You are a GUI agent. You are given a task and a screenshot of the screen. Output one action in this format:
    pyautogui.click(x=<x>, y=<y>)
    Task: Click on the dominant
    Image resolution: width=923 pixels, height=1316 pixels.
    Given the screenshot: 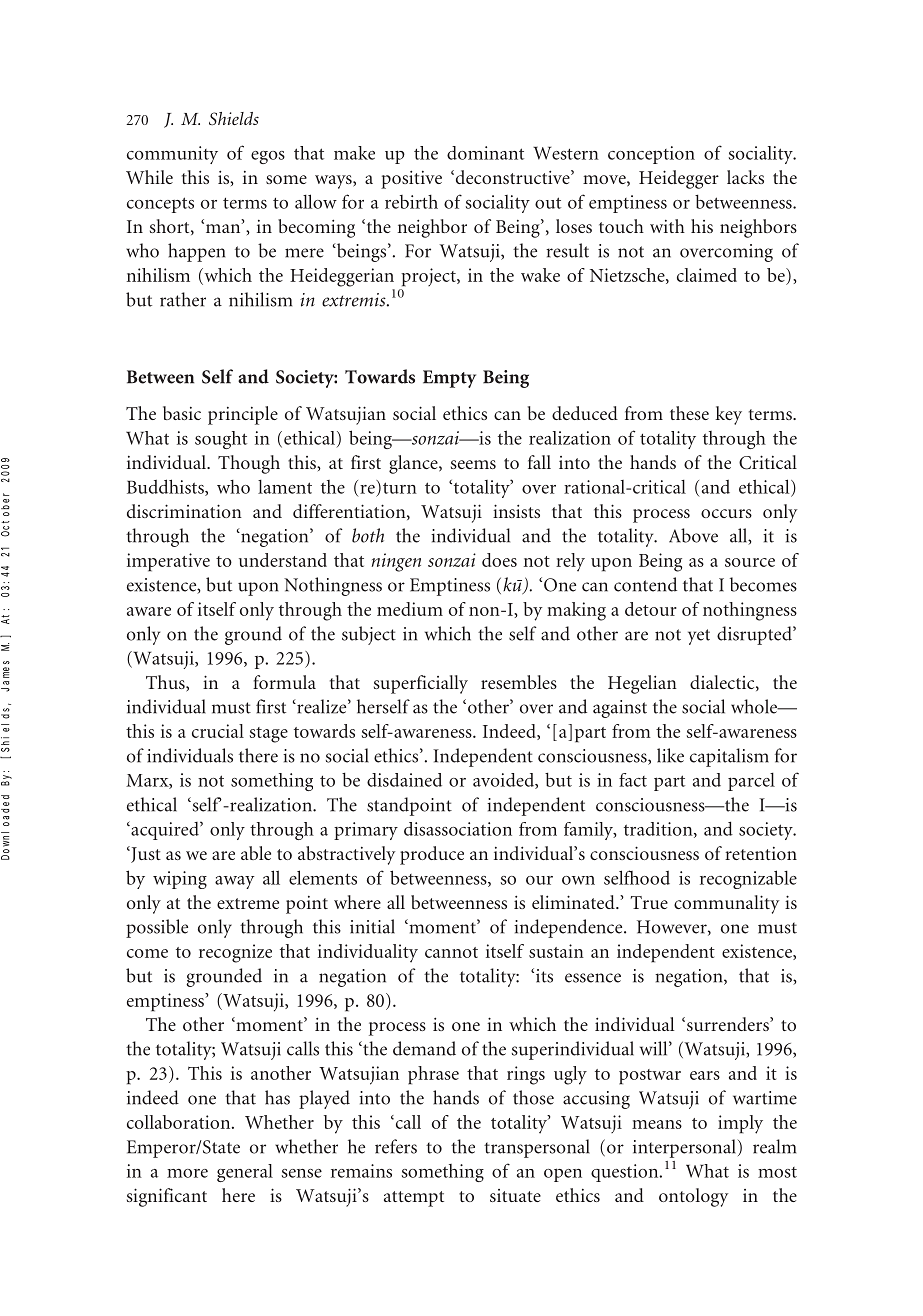 What is the action you would take?
    pyautogui.click(x=485, y=153)
